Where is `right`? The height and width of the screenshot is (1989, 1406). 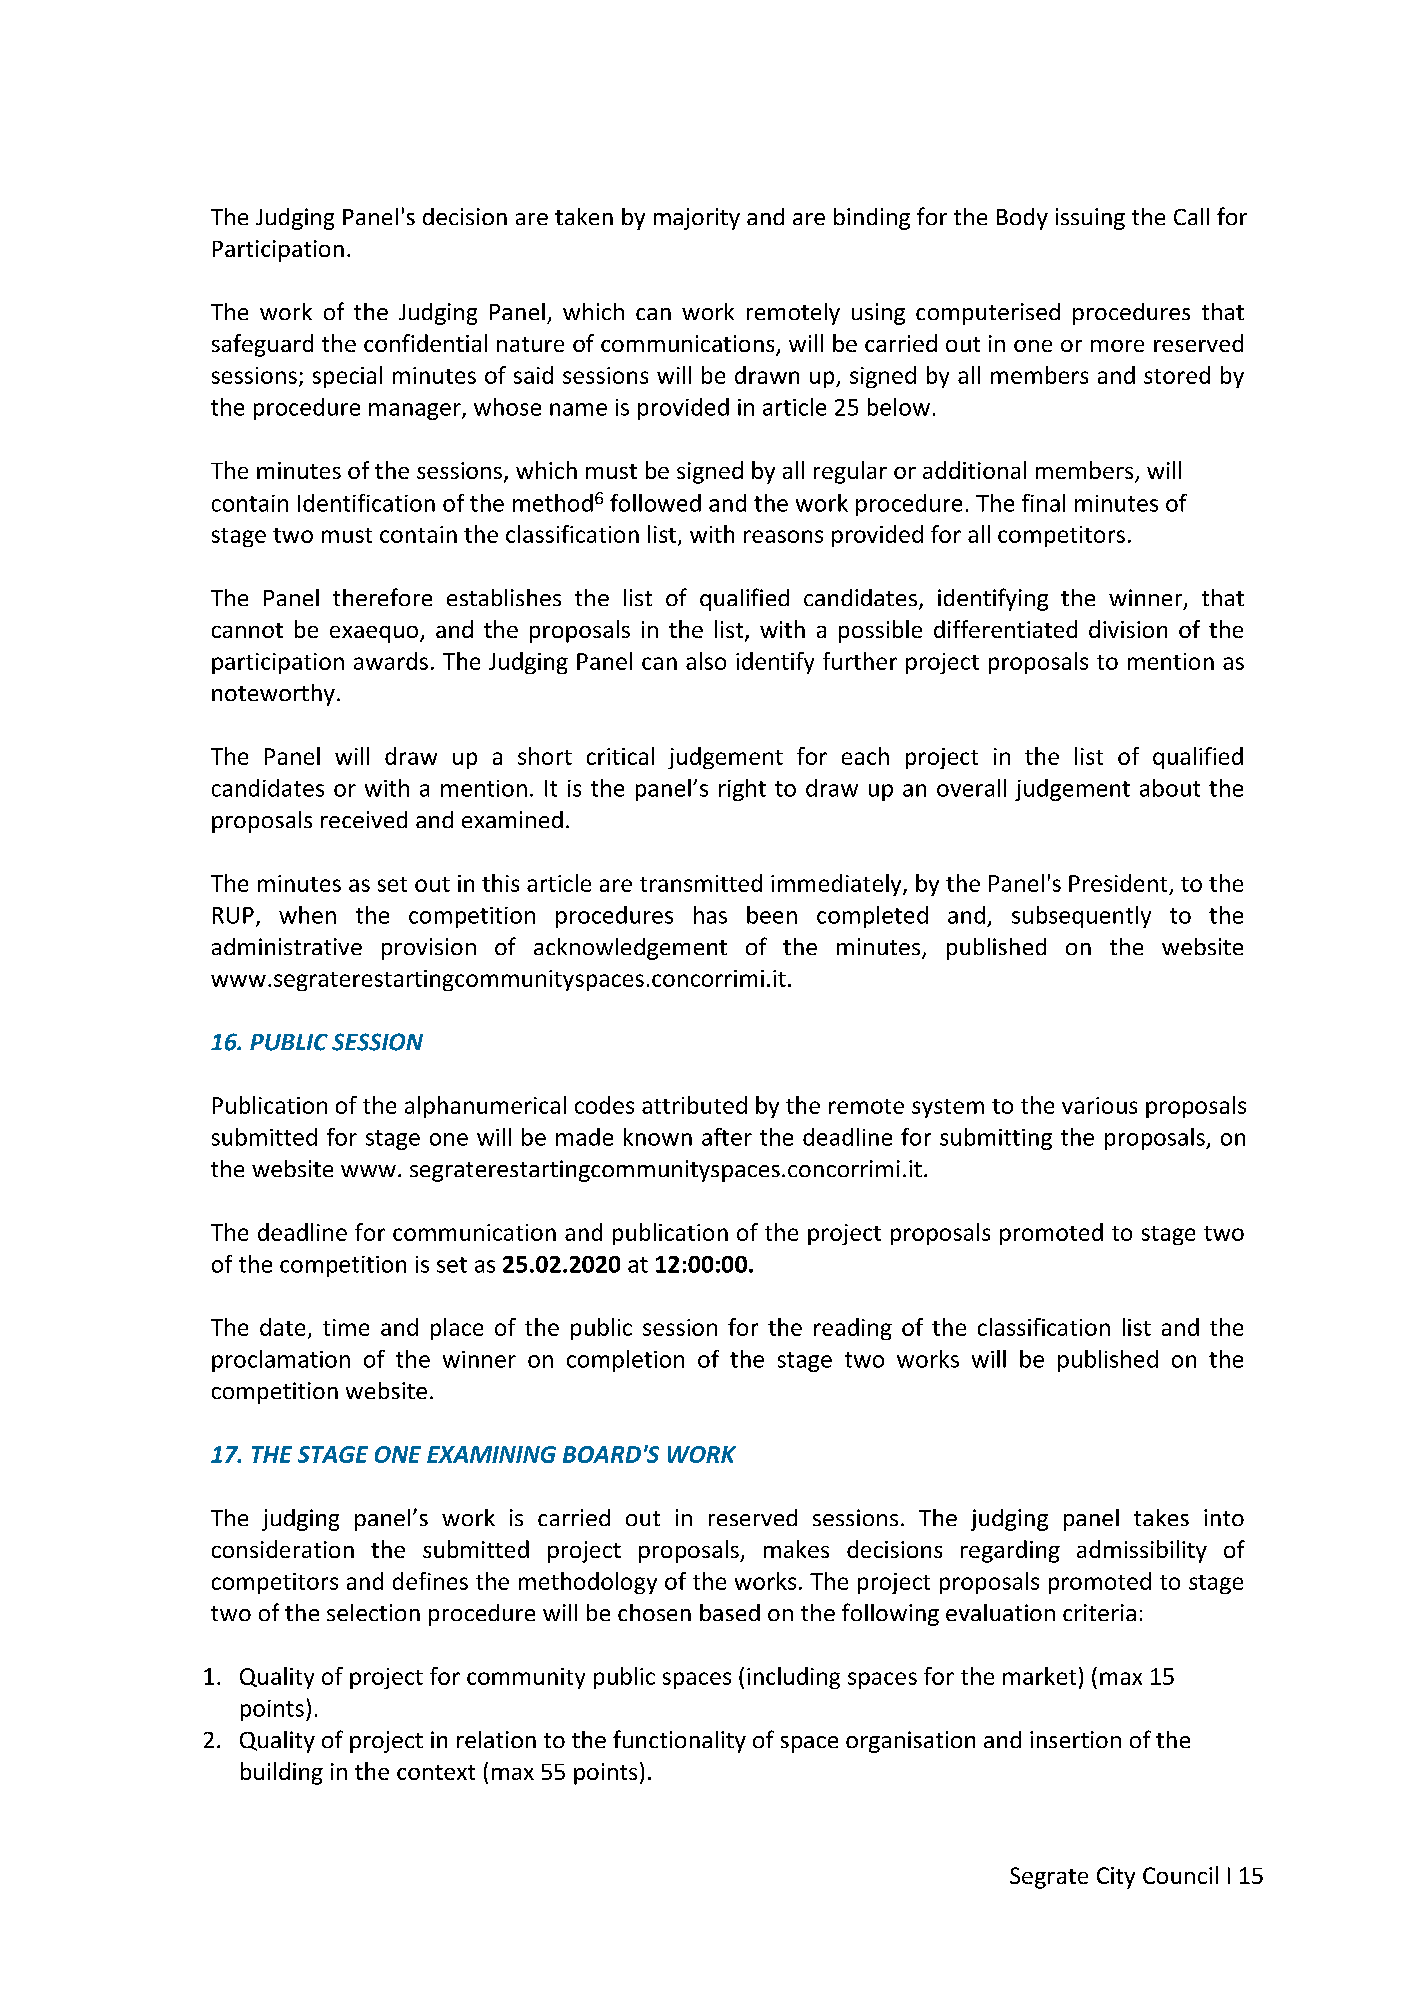
right is located at coordinates (742, 790).
